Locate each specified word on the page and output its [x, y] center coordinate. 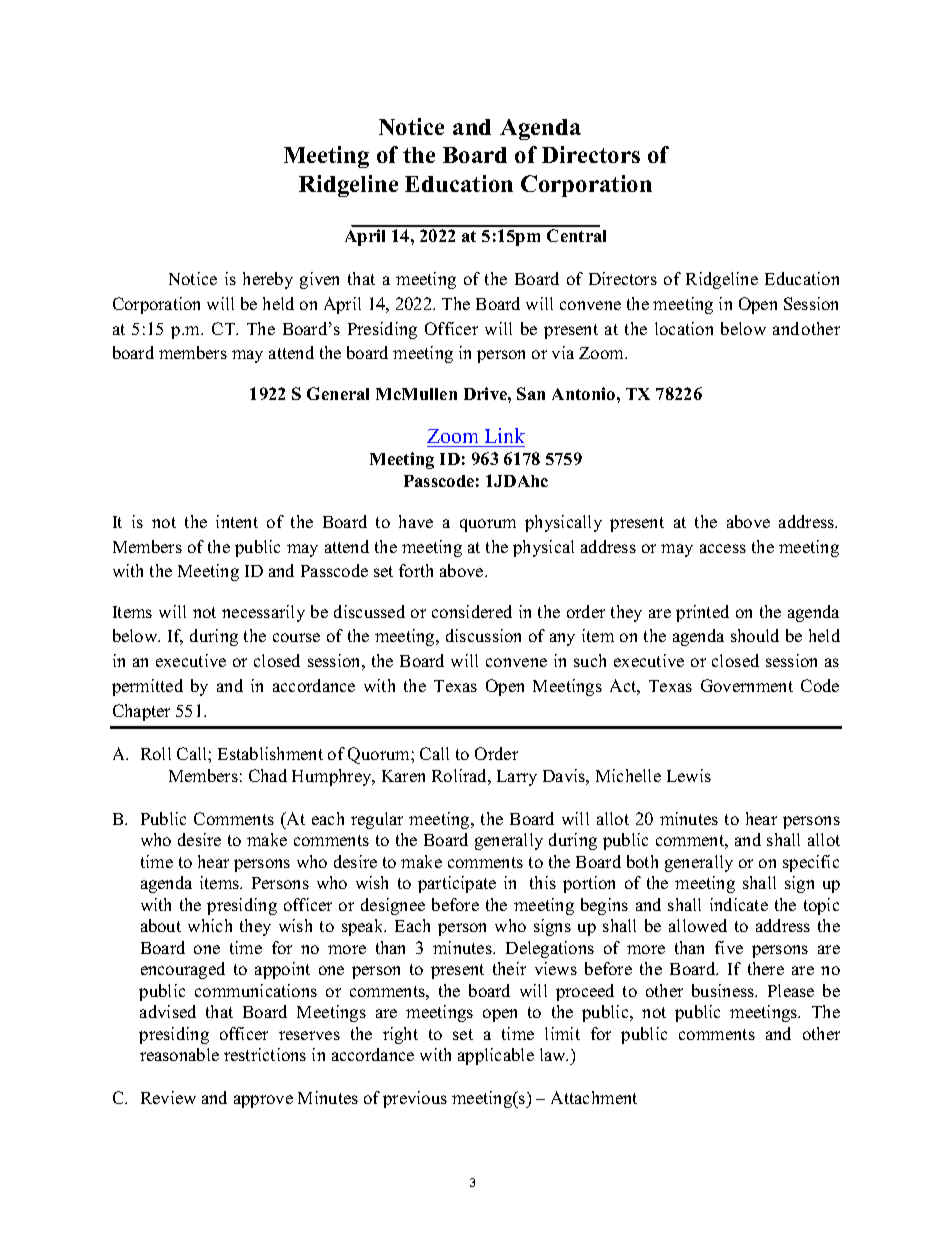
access [723, 548]
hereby [268, 280]
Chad [268, 775]
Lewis [689, 775]
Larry [517, 778]
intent [237, 521]
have [416, 521]
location [684, 328]
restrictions [265, 1054]
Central [576, 235]
